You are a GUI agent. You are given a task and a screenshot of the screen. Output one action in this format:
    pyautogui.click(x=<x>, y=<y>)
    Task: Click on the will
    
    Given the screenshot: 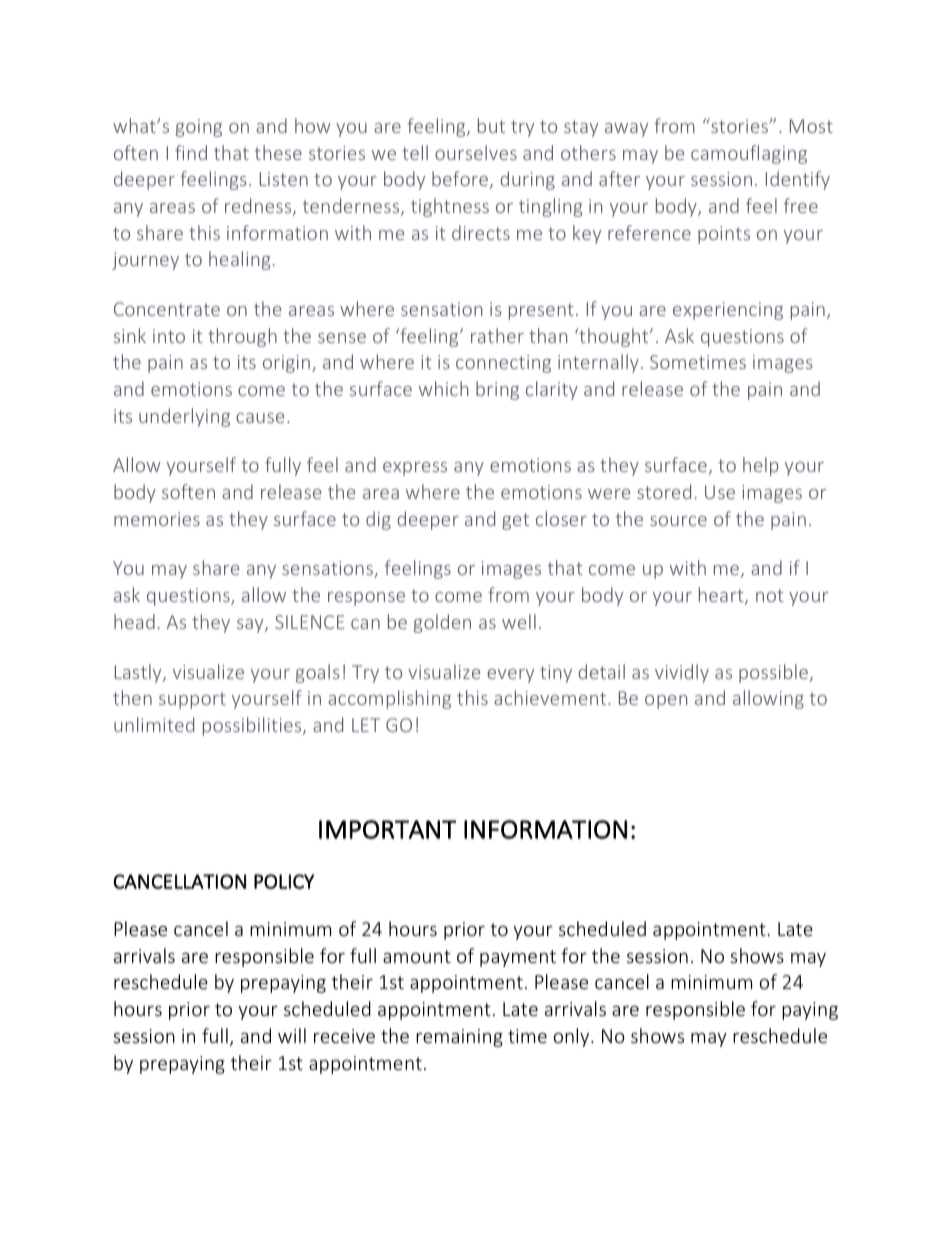 What is the action you would take?
    pyautogui.click(x=292, y=1035)
